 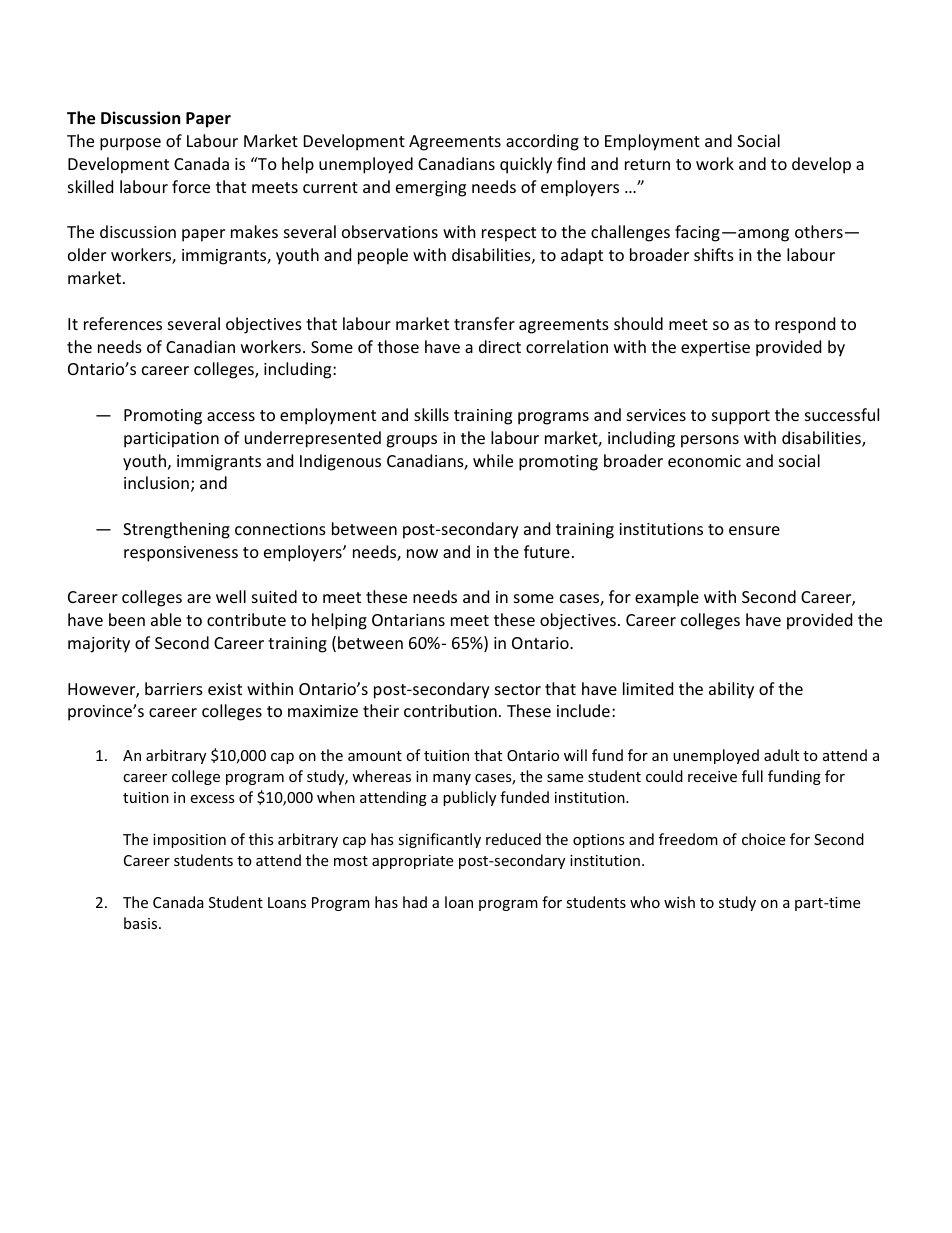 What do you see at coordinates (500, 346) in the screenshot?
I see `direct` at bounding box center [500, 346].
